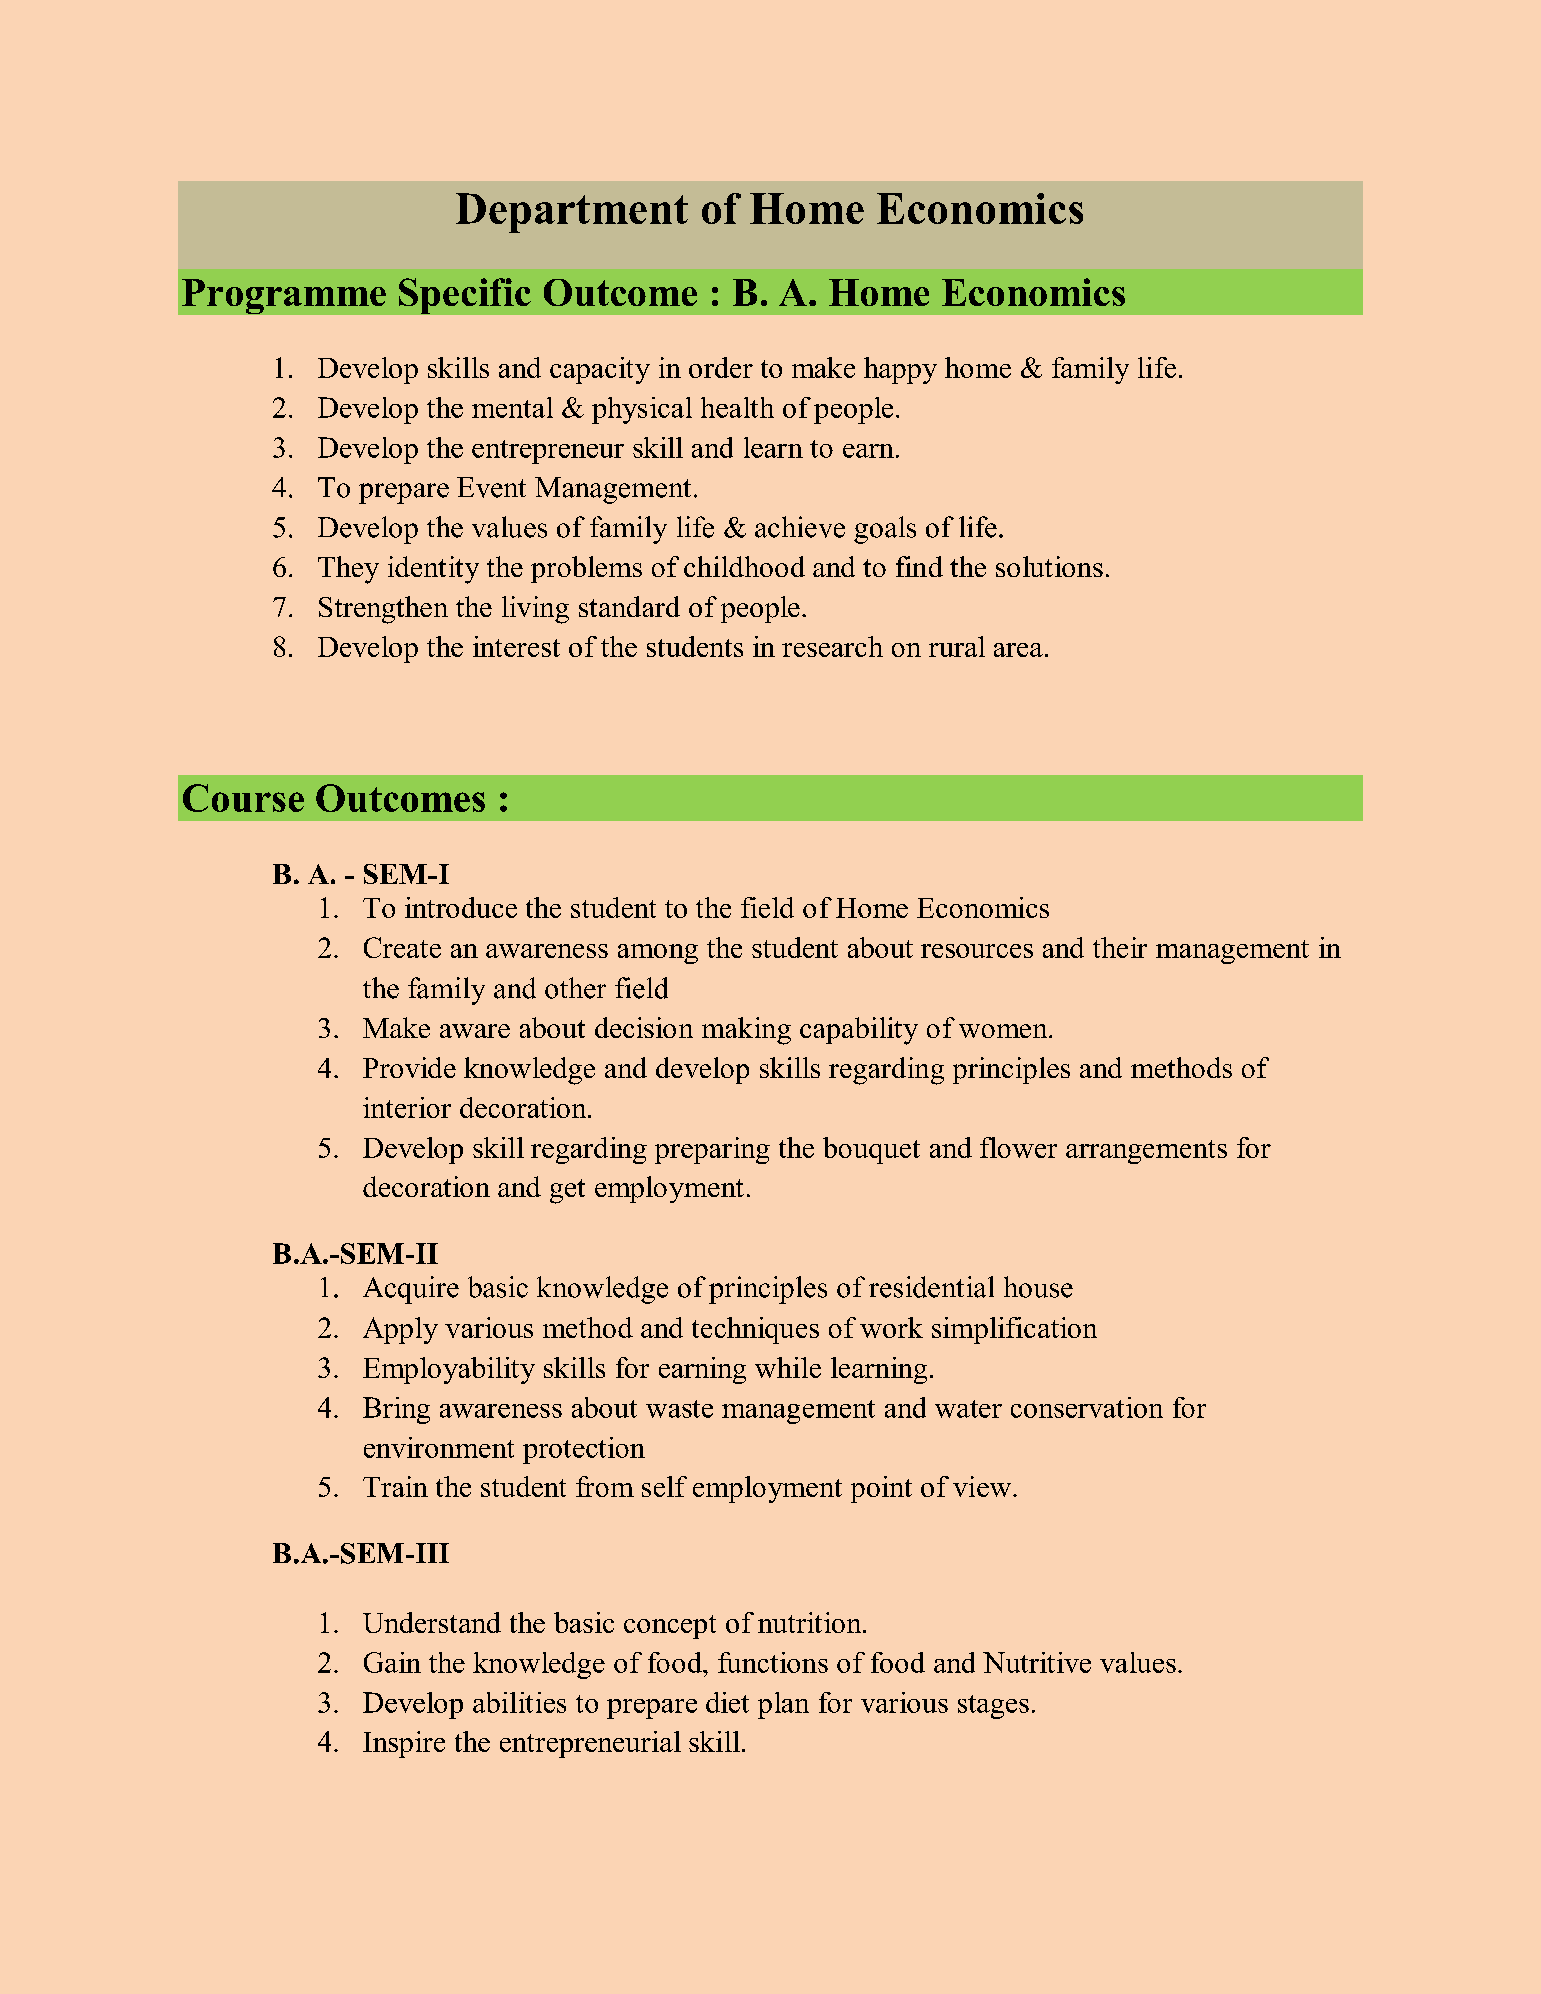 Image resolution: width=1541 pixels, height=1994 pixels. What do you see at coordinates (900, 370) in the page?
I see `happy` at bounding box center [900, 370].
